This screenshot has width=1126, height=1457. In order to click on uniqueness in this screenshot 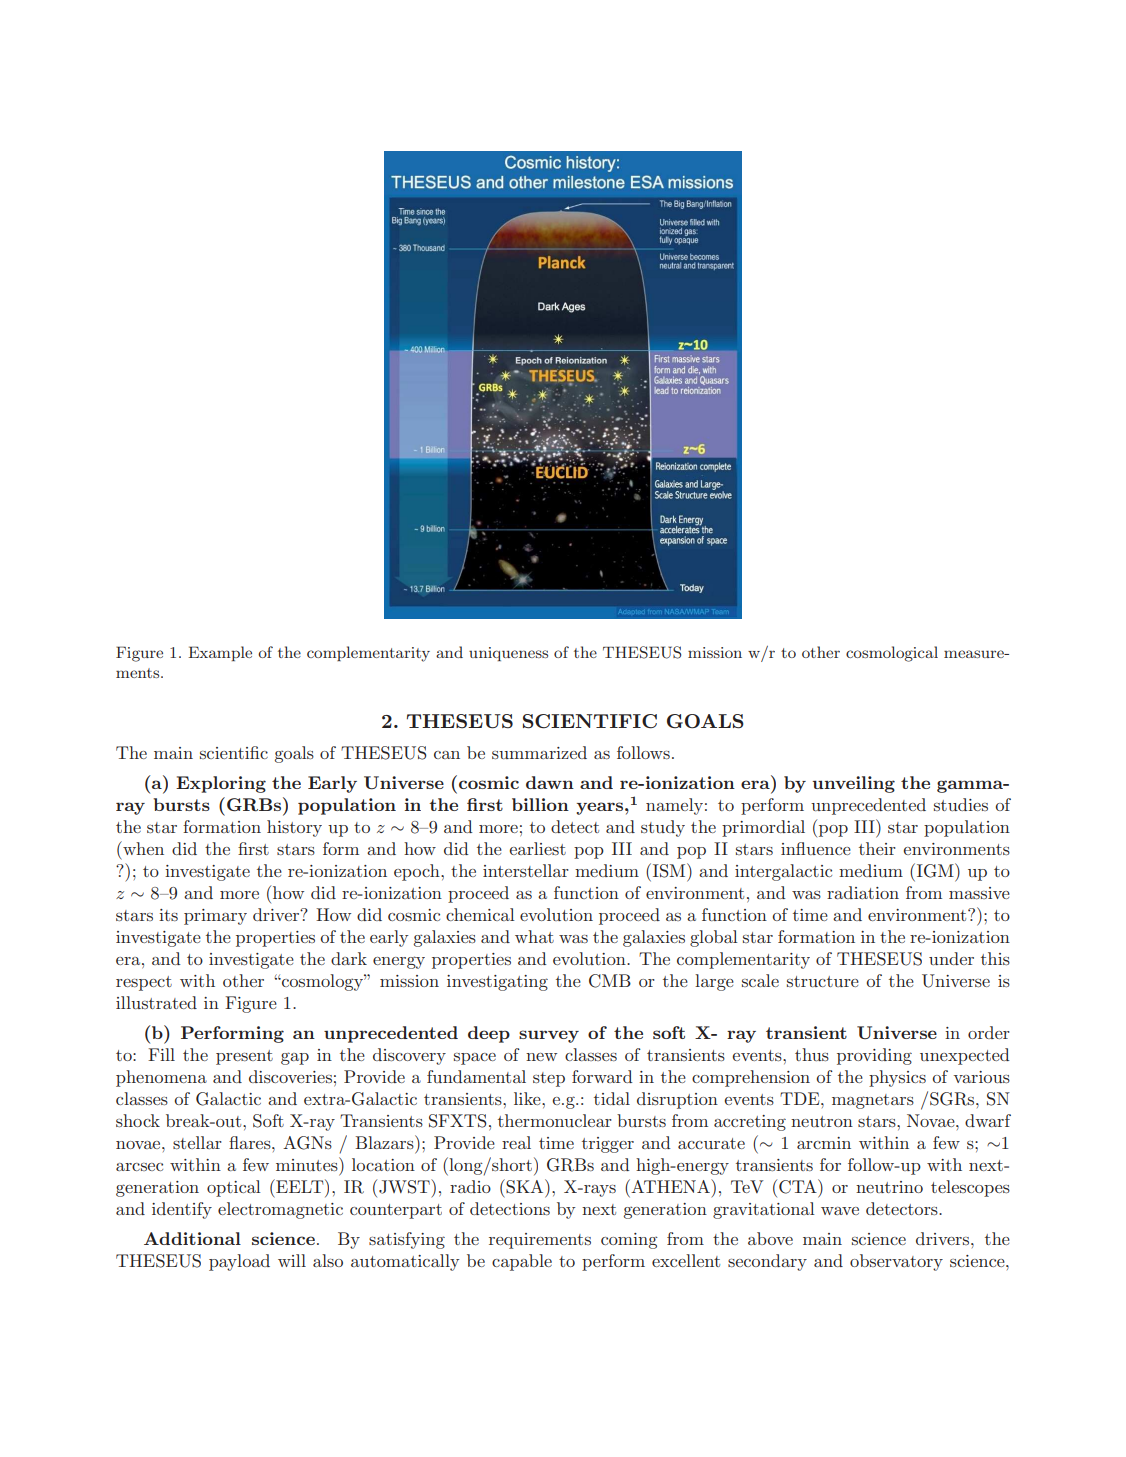, I will do `click(508, 654)`.
